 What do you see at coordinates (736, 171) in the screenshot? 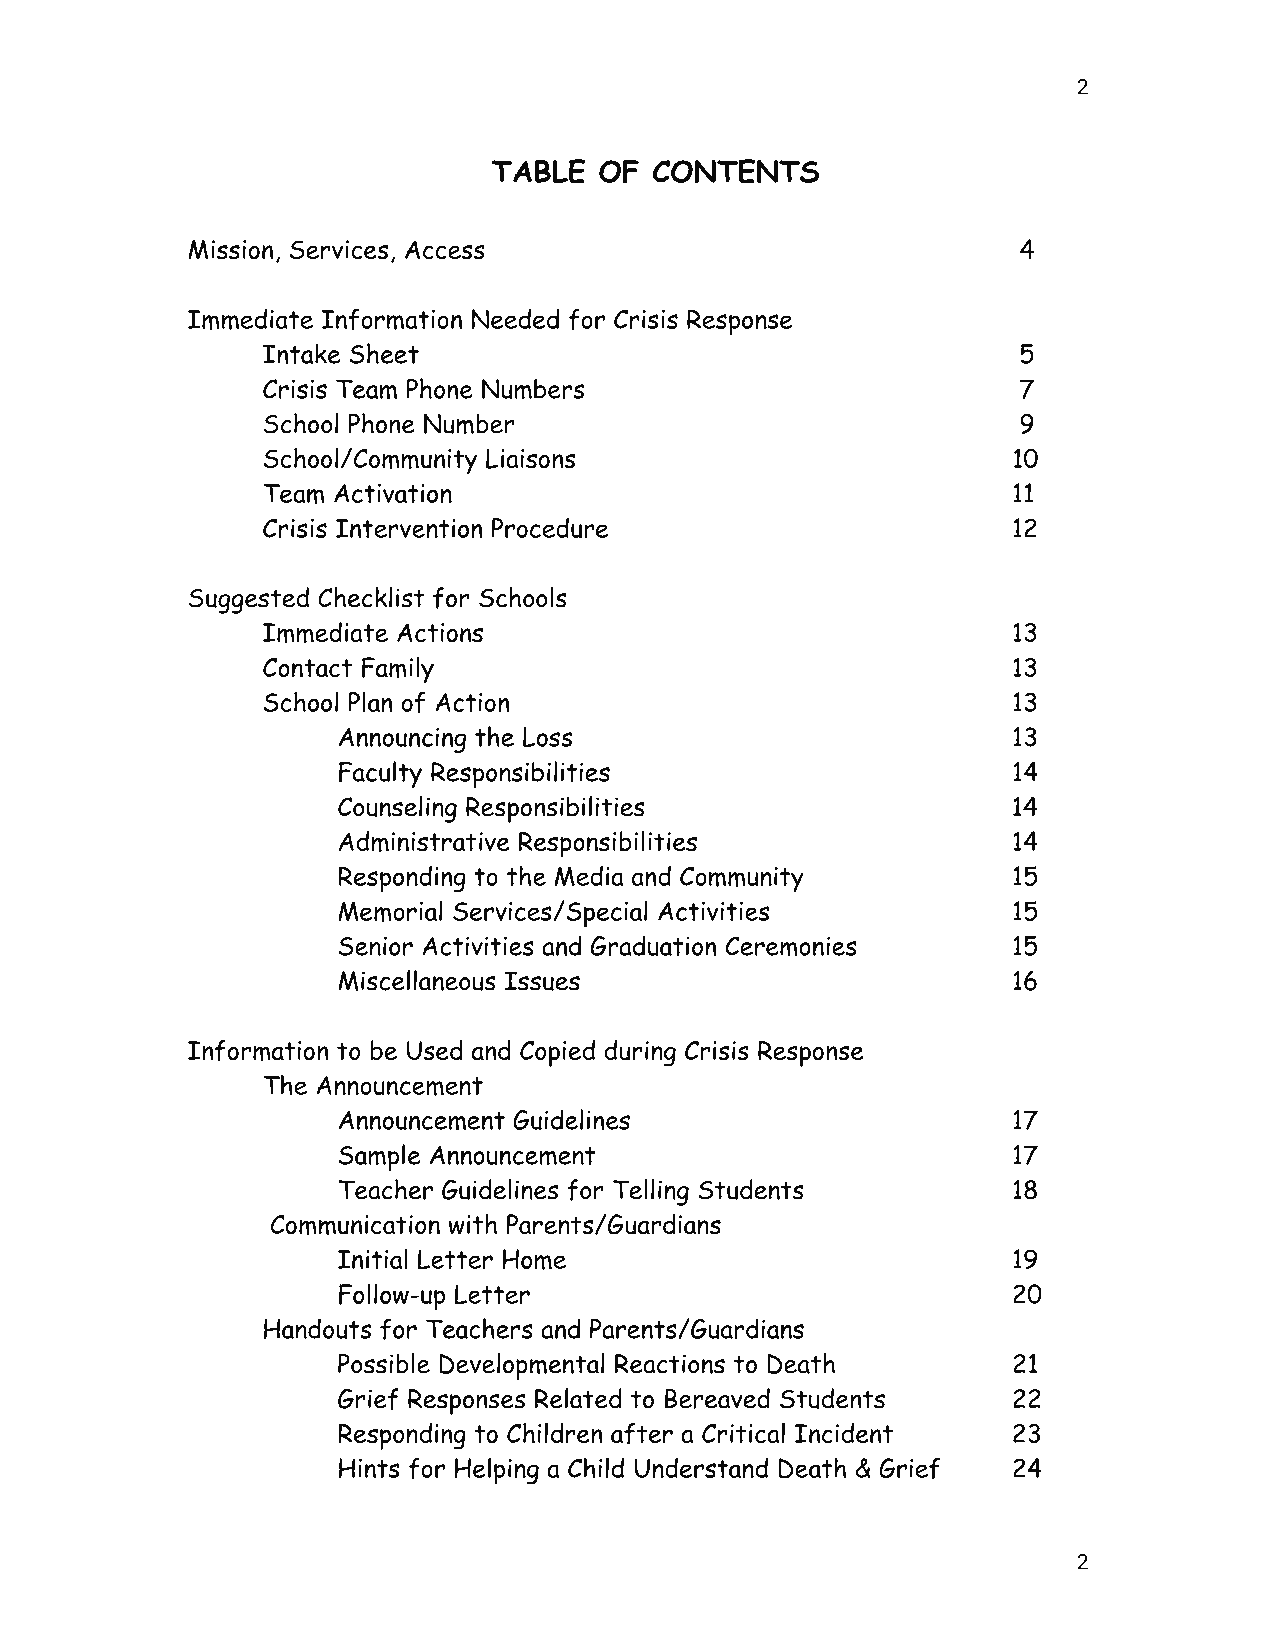
I see `CONTENTS` at bounding box center [736, 171].
